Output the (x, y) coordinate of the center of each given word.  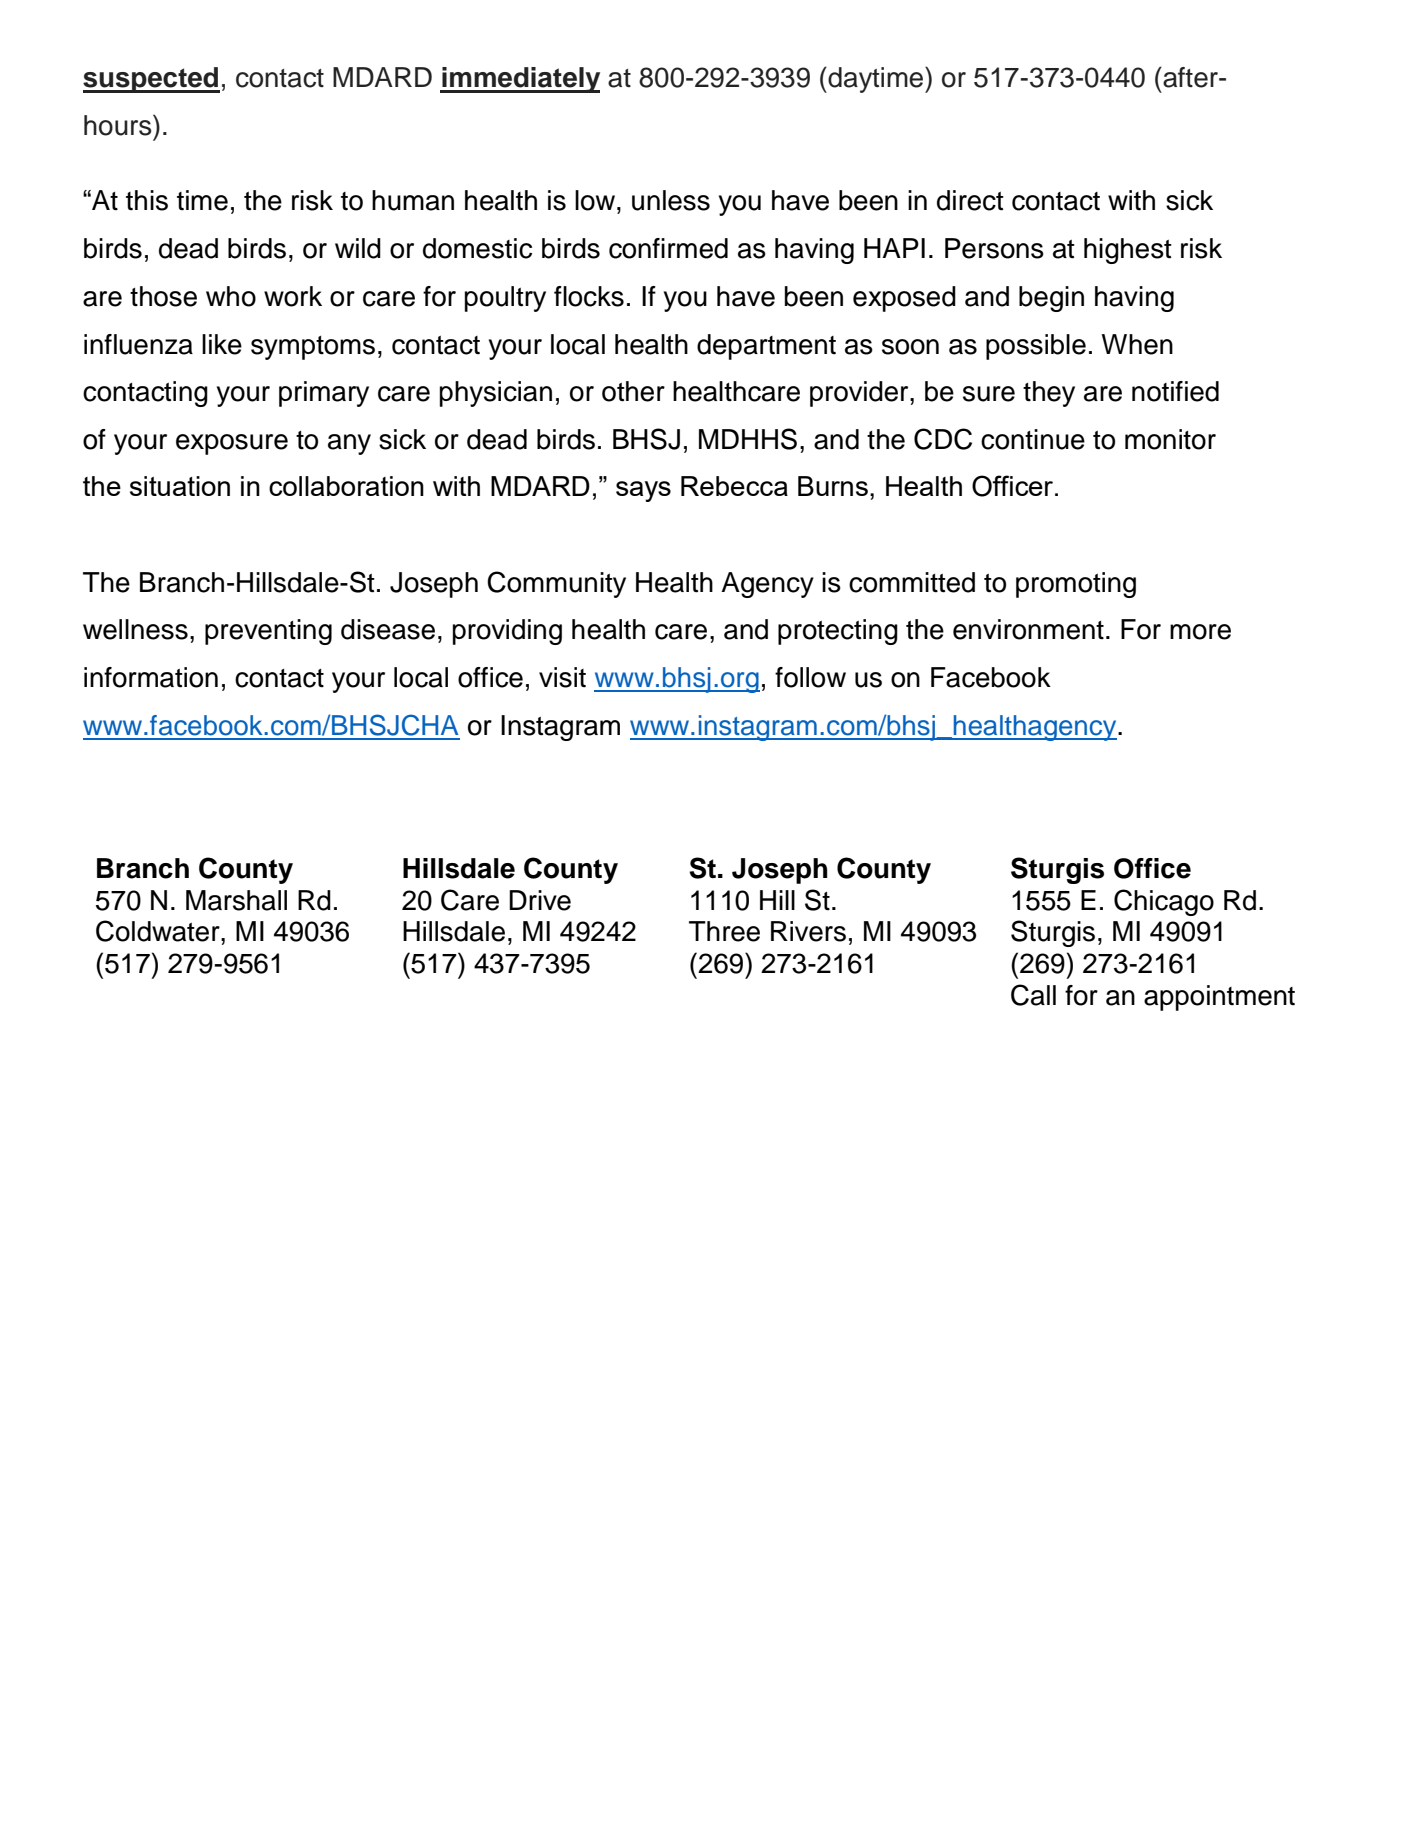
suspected (151, 80)
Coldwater (159, 931)
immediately (520, 80)
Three (724, 931)
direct (970, 200)
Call (1033, 995)
